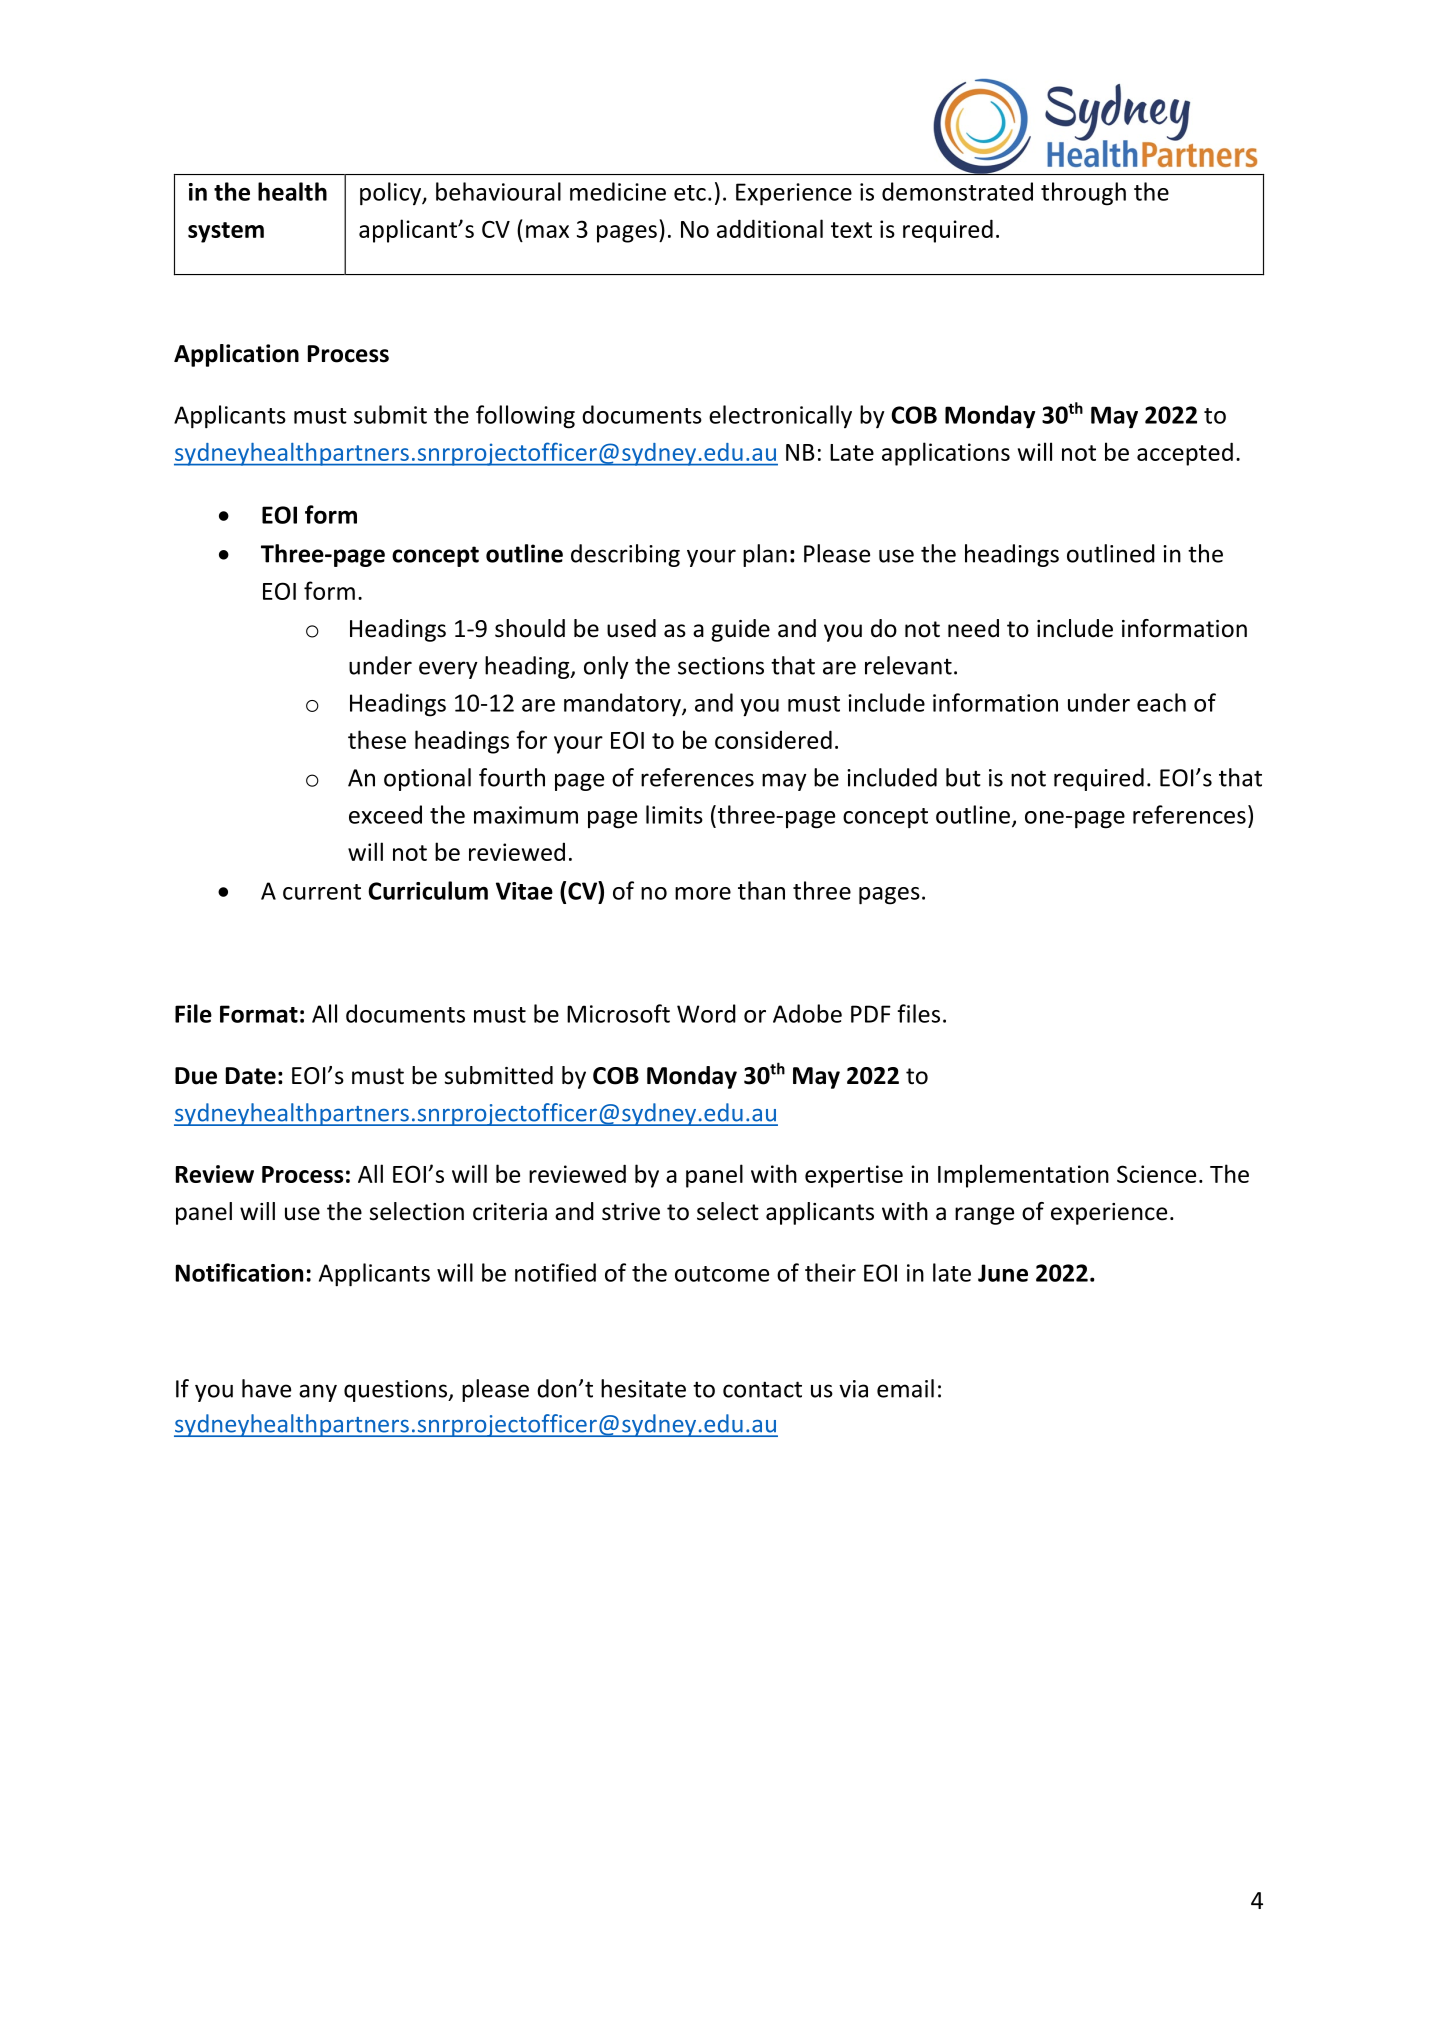  Describe the element at coordinates (1023, 1176) in the page. I see `Implementation` at that location.
